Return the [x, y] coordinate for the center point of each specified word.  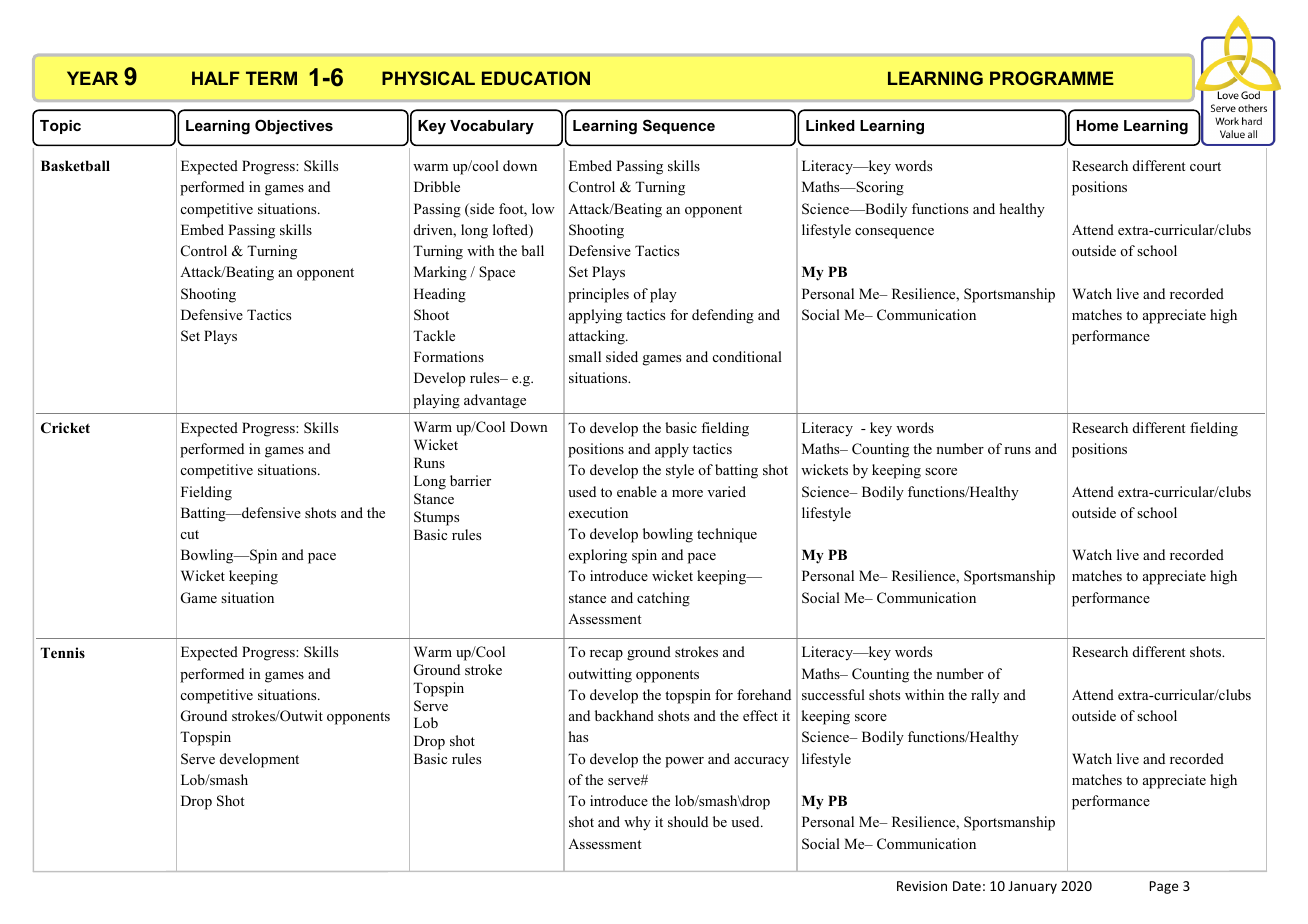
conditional [747, 356]
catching [663, 599]
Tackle [434, 335]
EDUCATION [536, 78]
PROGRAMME [1052, 78]
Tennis [63, 652]
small [585, 356]
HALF [216, 78]
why [637, 823]
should [688, 821]
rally [985, 696]
